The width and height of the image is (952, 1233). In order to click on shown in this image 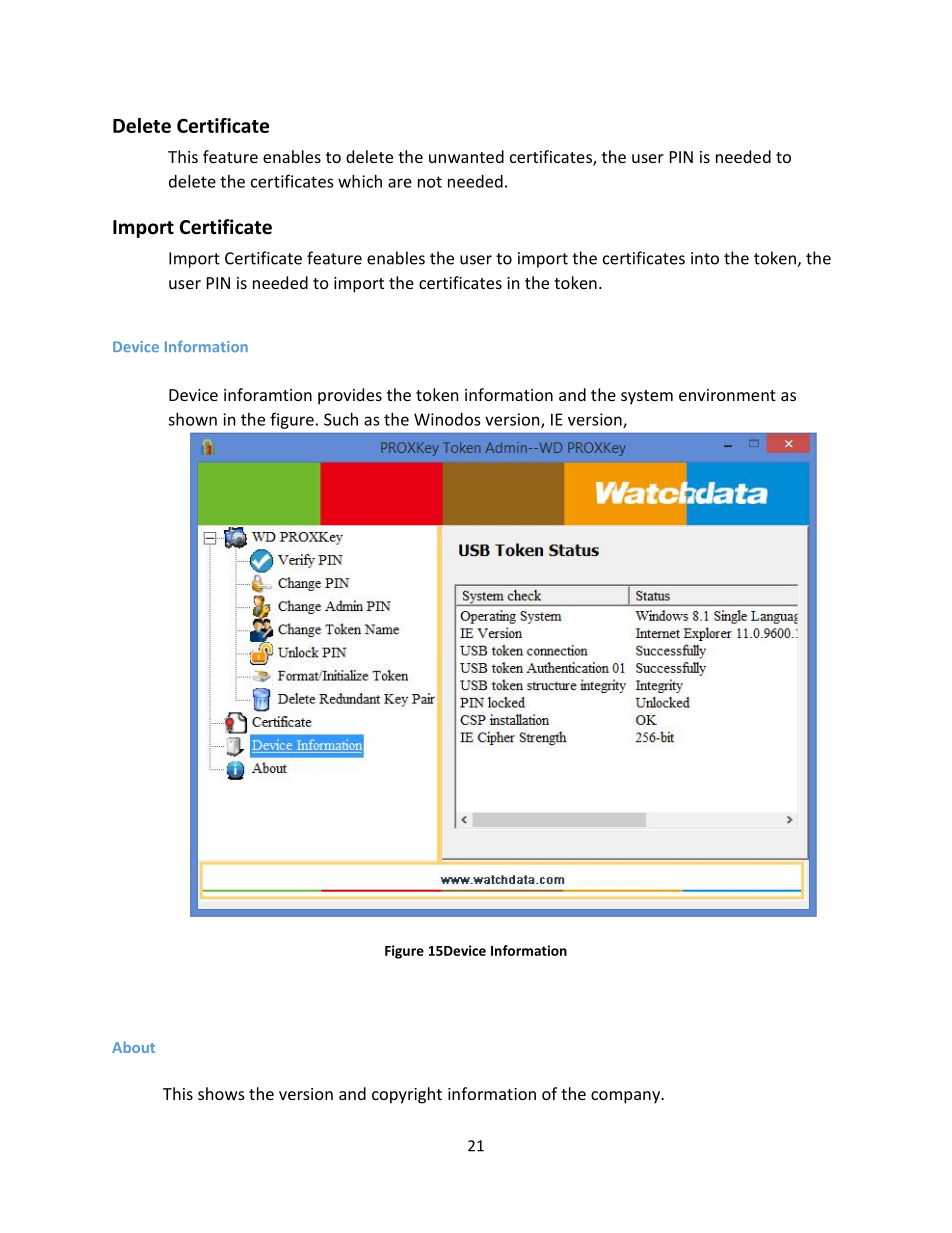, I will do `click(192, 419)`.
